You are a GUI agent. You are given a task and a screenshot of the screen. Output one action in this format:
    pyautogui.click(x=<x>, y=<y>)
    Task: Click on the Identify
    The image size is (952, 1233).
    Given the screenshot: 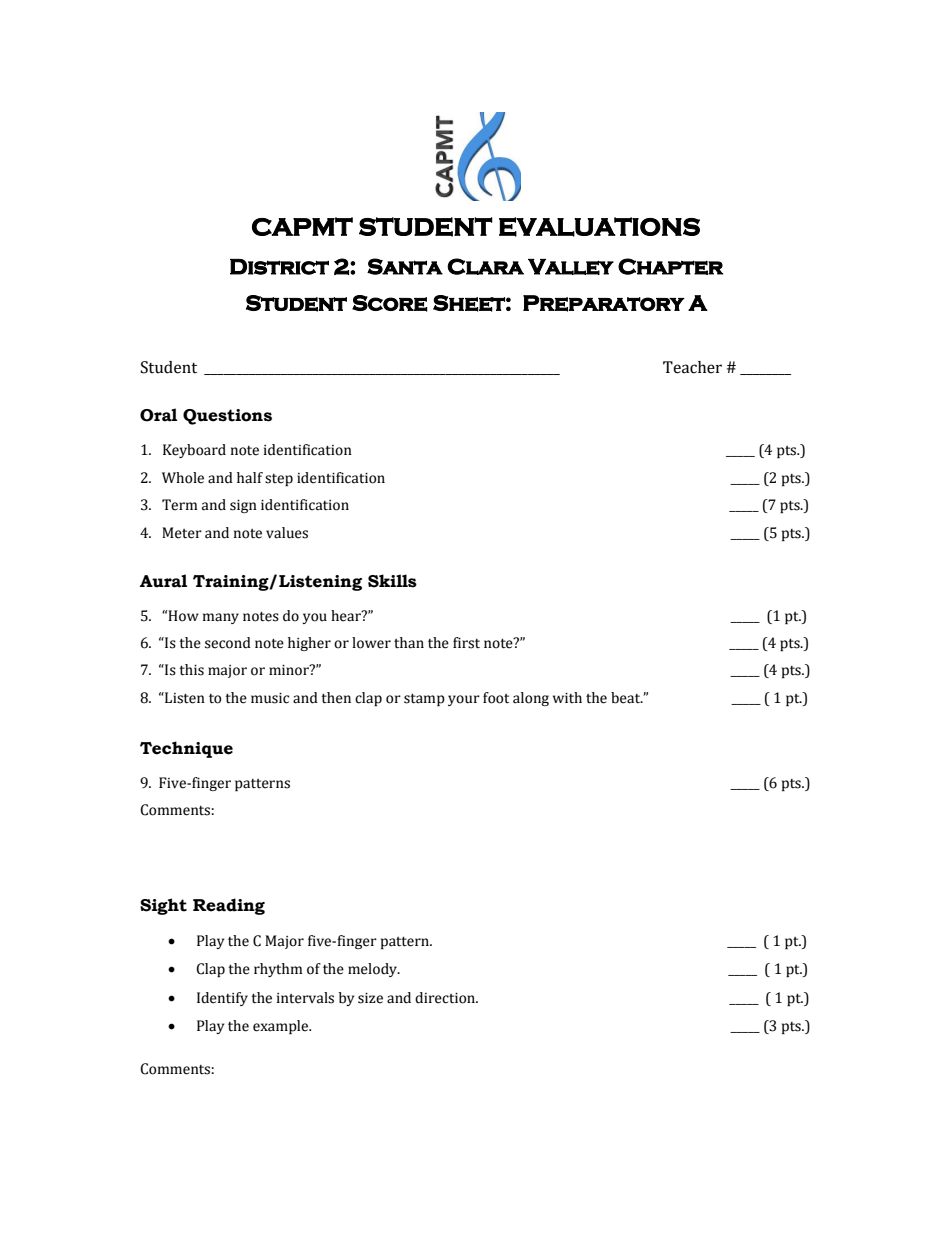 What is the action you would take?
    pyautogui.click(x=222, y=999)
